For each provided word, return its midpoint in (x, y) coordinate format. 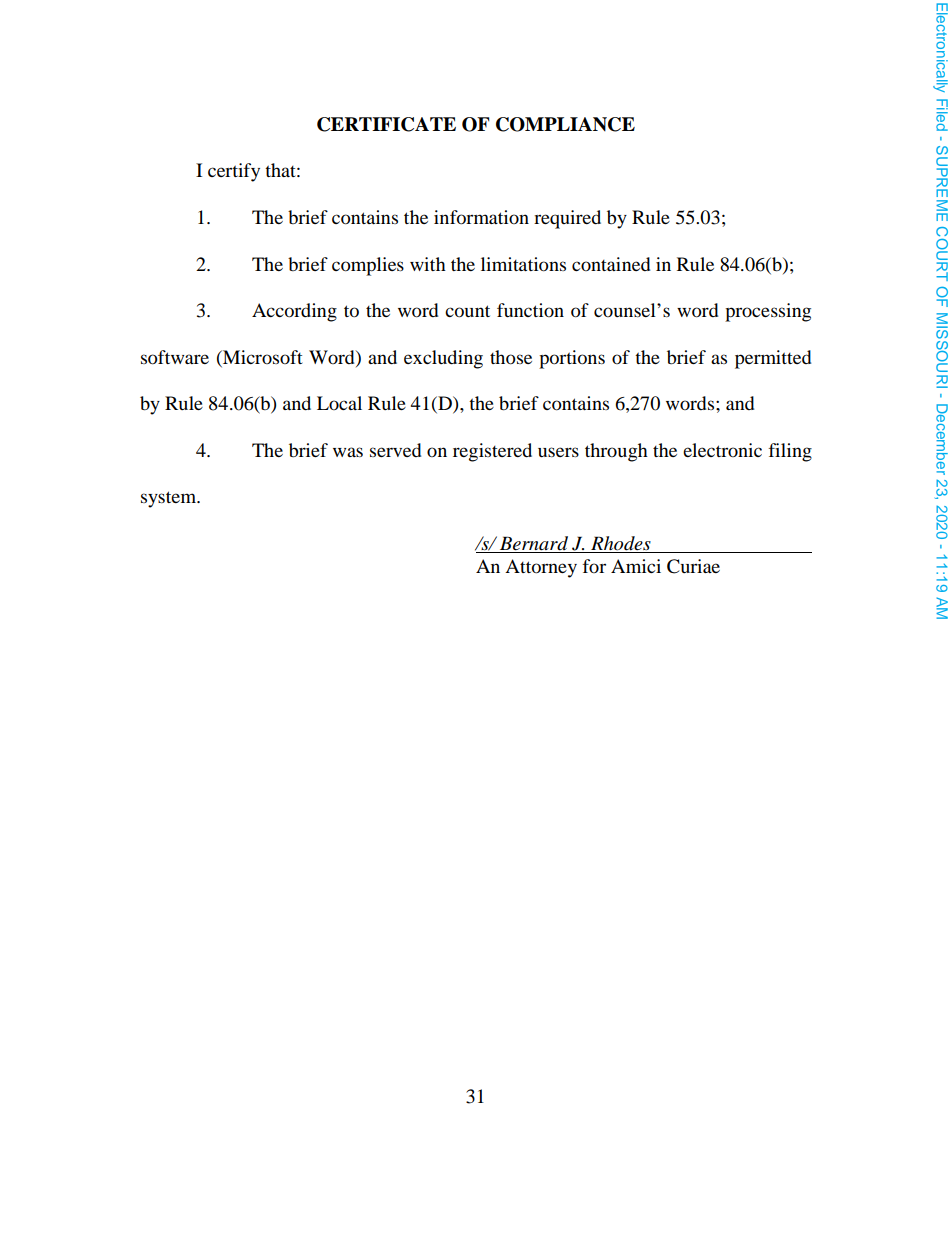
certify (234, 172)
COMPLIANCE (565, 124)
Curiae (693, 566)
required (567, 219)
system (170, 499)
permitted (773, 359)
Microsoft (262, 357)
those (511, 357)
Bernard (534, 544)
